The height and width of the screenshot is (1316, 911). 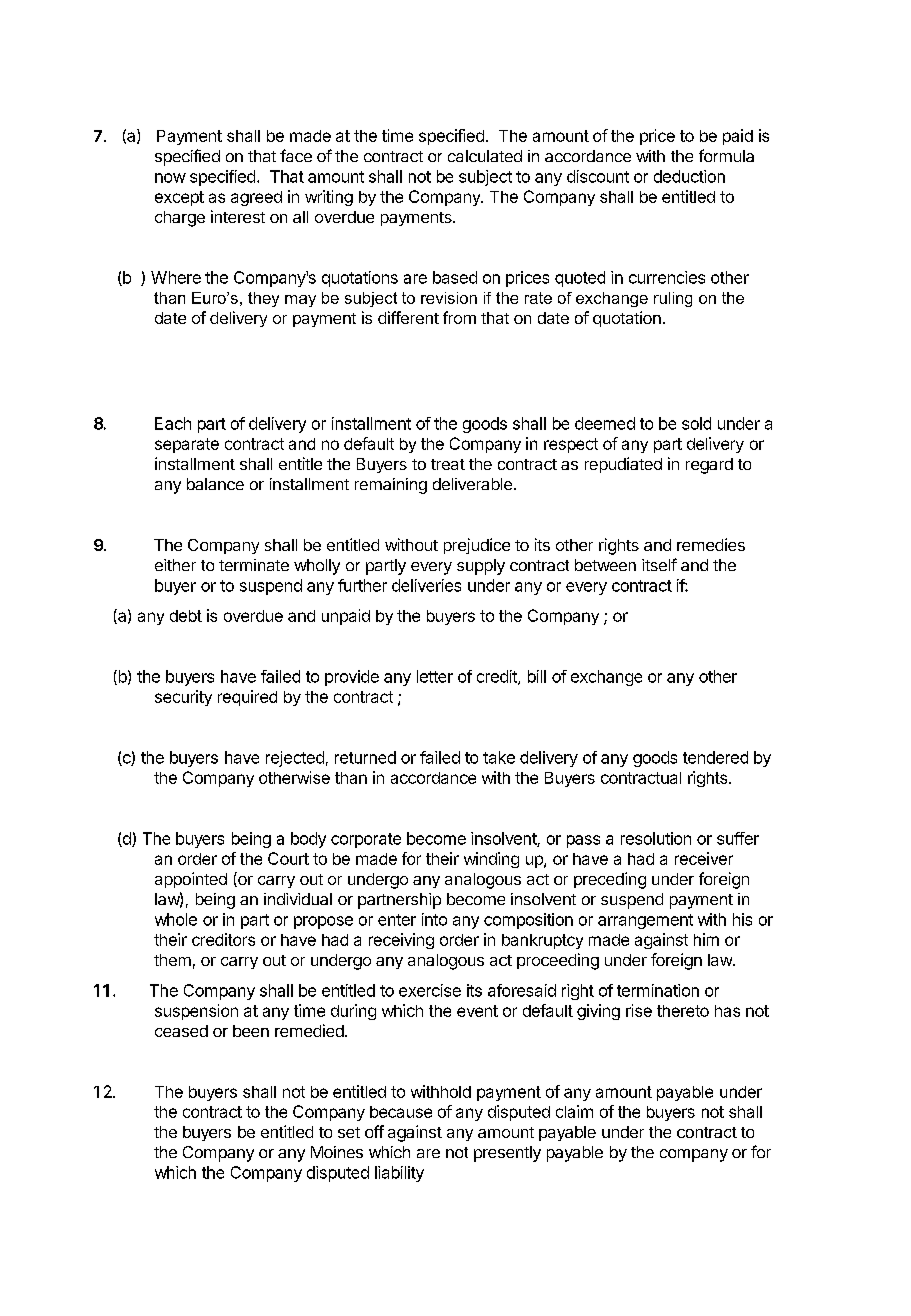 I want to click on tendered, so click(x=715, y=757).
